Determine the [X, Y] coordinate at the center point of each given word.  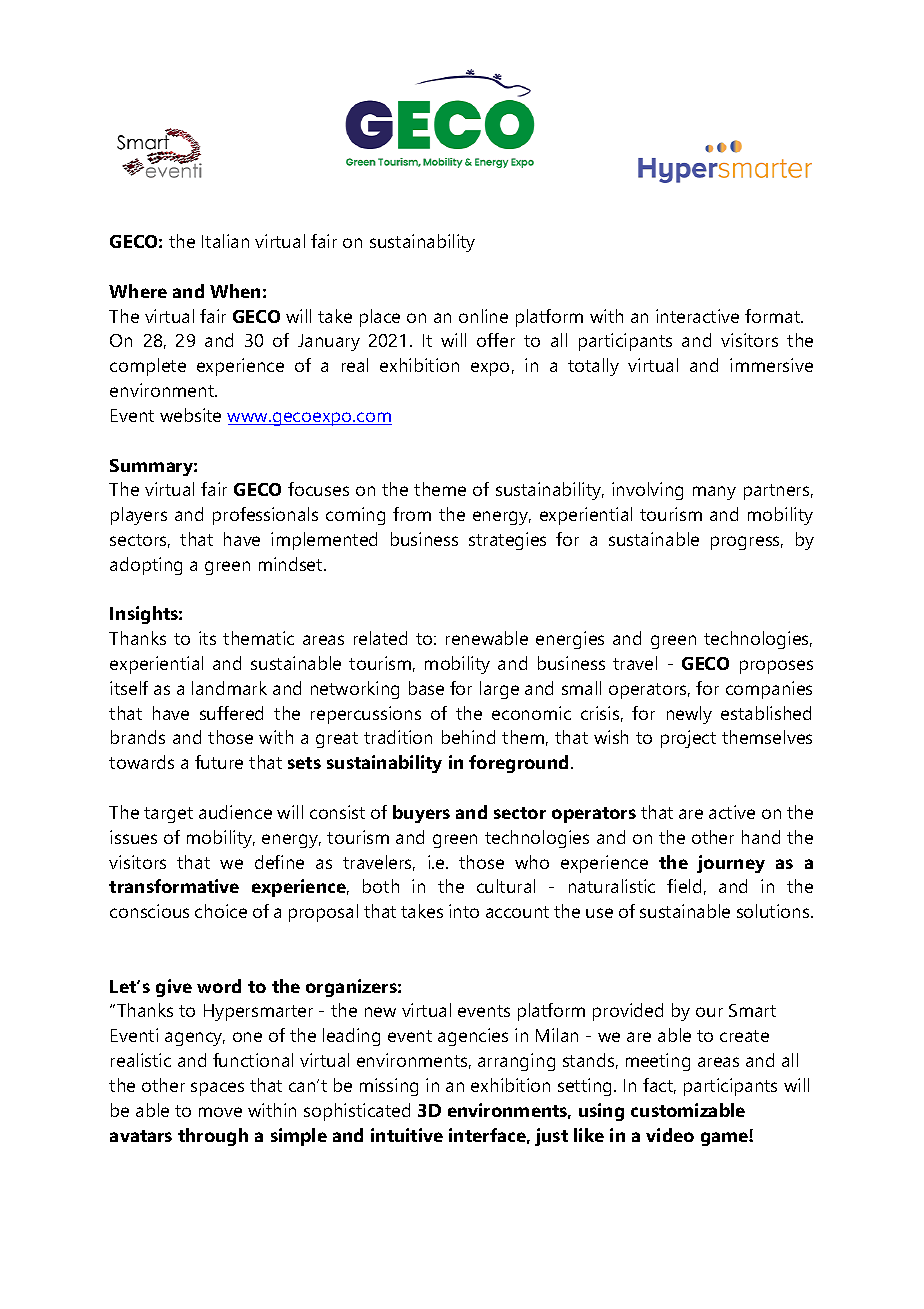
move [220, 1112]
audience [235, 812]
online [483, 316]
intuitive [407, 1135]
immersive [771, 365]
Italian [225, 241]
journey [731, 864]
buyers [421, 814]
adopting [146, 566]
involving [647, 491]
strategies [507, 541]
